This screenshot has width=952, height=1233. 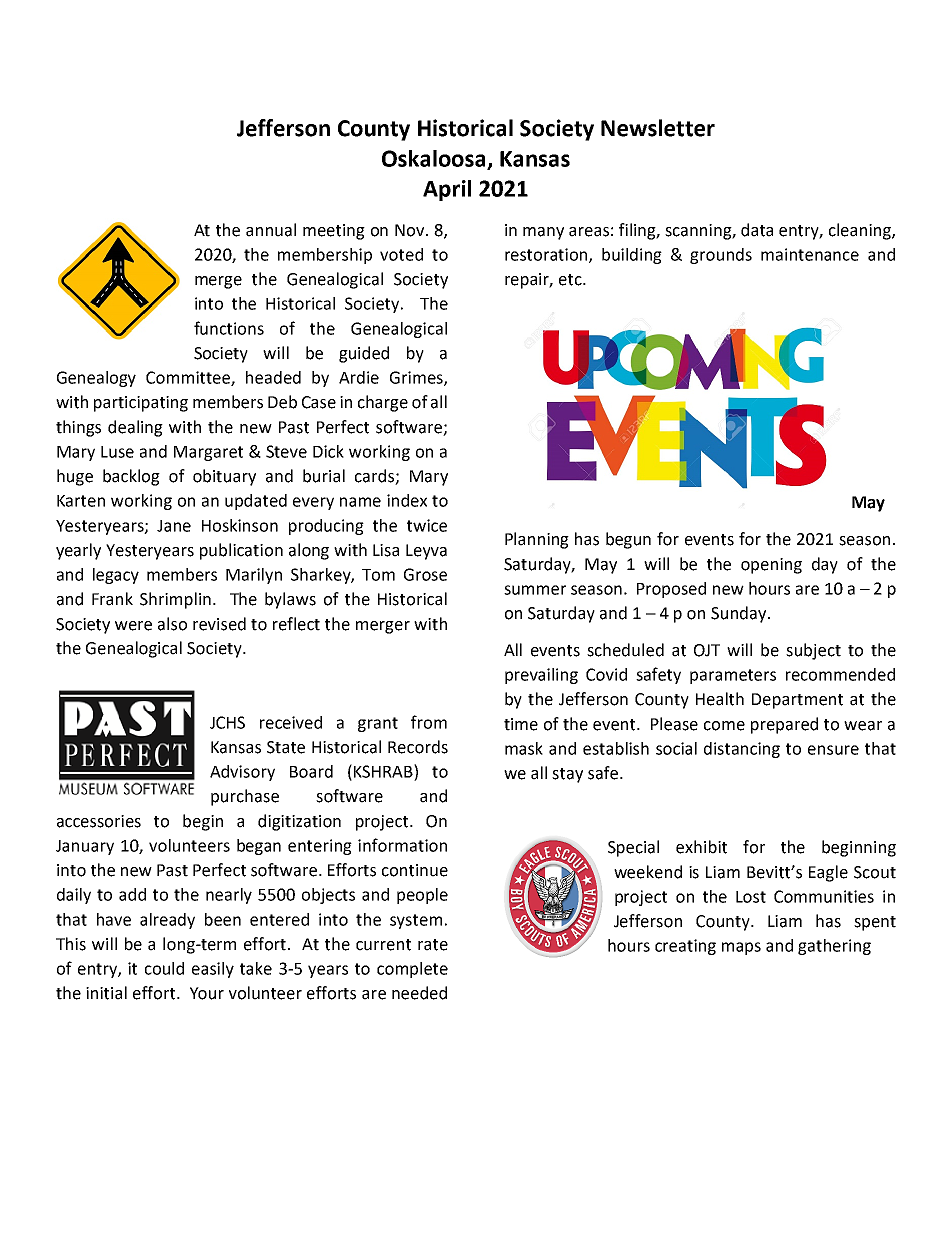 I want to click on Newsletter, so click(x=658, y=128).
